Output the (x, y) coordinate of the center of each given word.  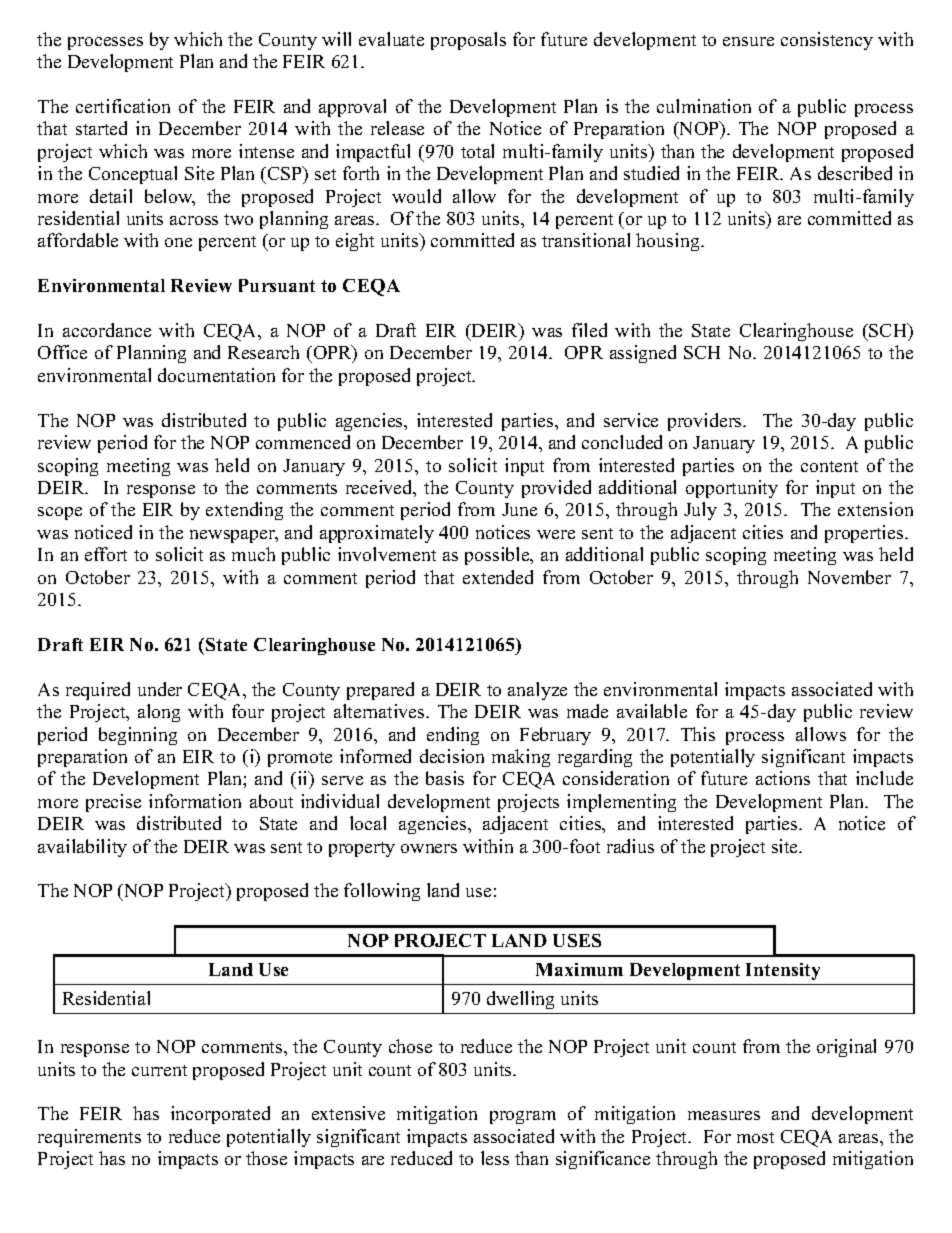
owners (429, 848)
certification (123, 106)
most (755, 1137)
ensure (748, 41)
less (495, 1158)
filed (589, 330)
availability (82, 848)
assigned (643, 354)
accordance (107, 330)
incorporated (220, 1115)
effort (106, 554)
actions (783, 778)
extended (498, 577)
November (849, 577)
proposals (468, 41)
